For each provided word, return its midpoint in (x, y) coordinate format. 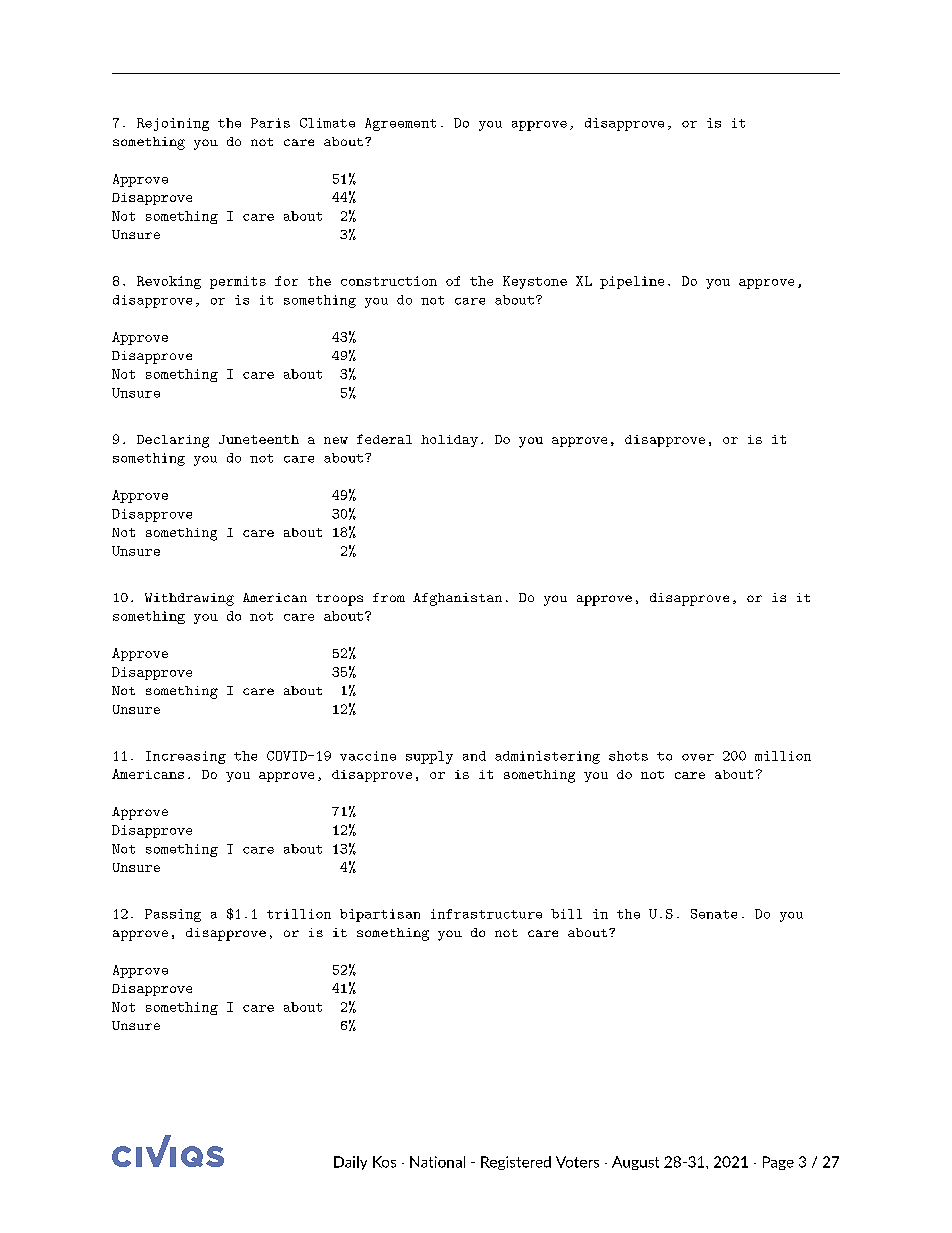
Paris (270, 123)
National (437, 1162)
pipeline (632, 282)
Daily (350, 1163)
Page (778, 1163)
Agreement (400, 124)
